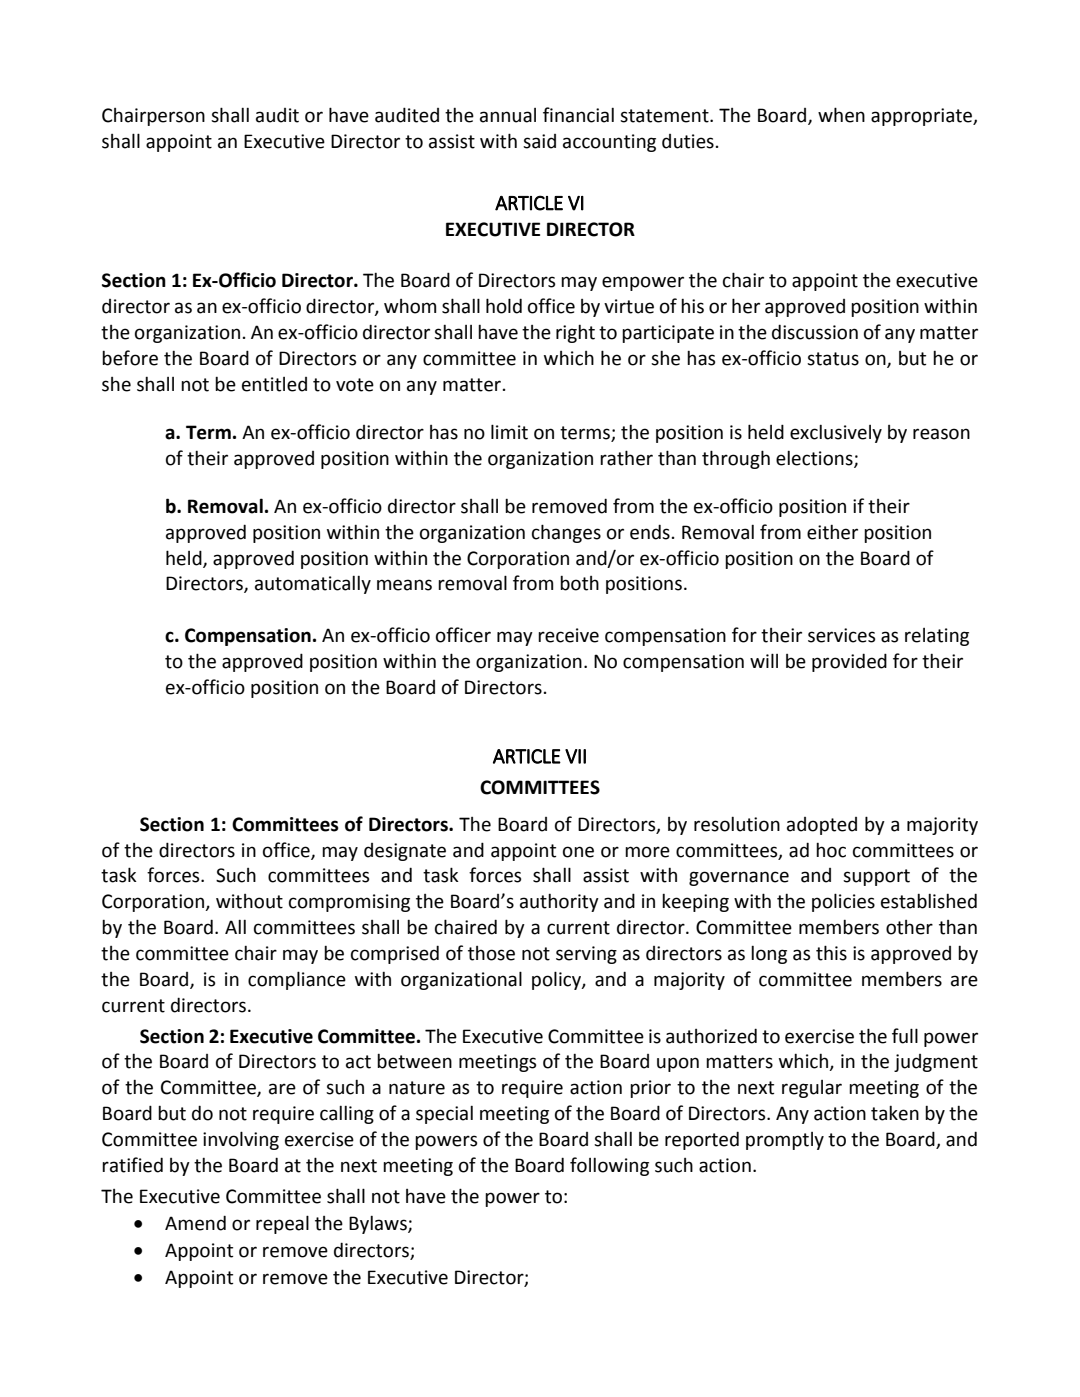 Image resolution: width=1080 pixels, height=1397 pixels. I want to click on annual, so click(508, 115).
